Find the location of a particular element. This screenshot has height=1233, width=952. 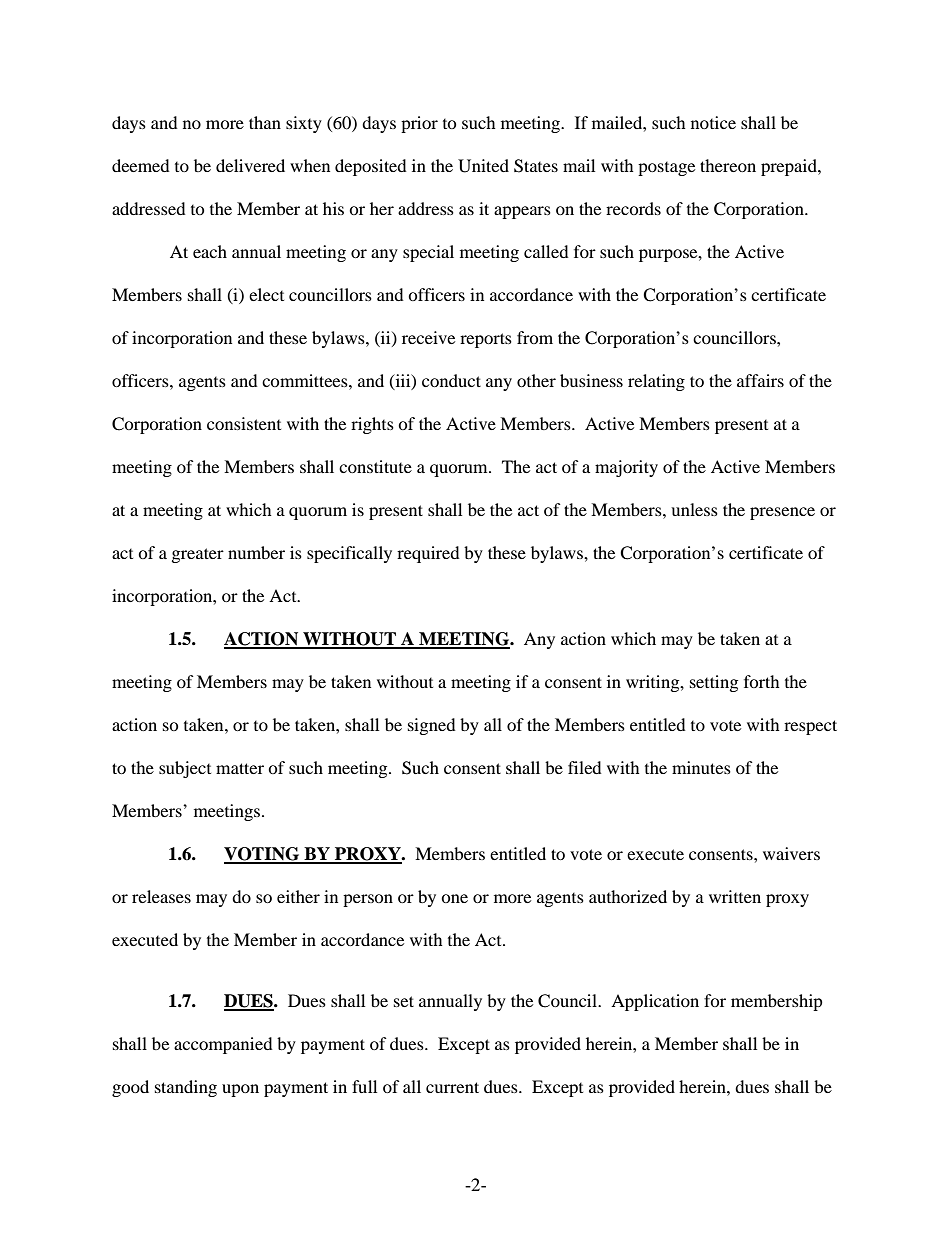

delivered is located at coordinates (250, 165).
